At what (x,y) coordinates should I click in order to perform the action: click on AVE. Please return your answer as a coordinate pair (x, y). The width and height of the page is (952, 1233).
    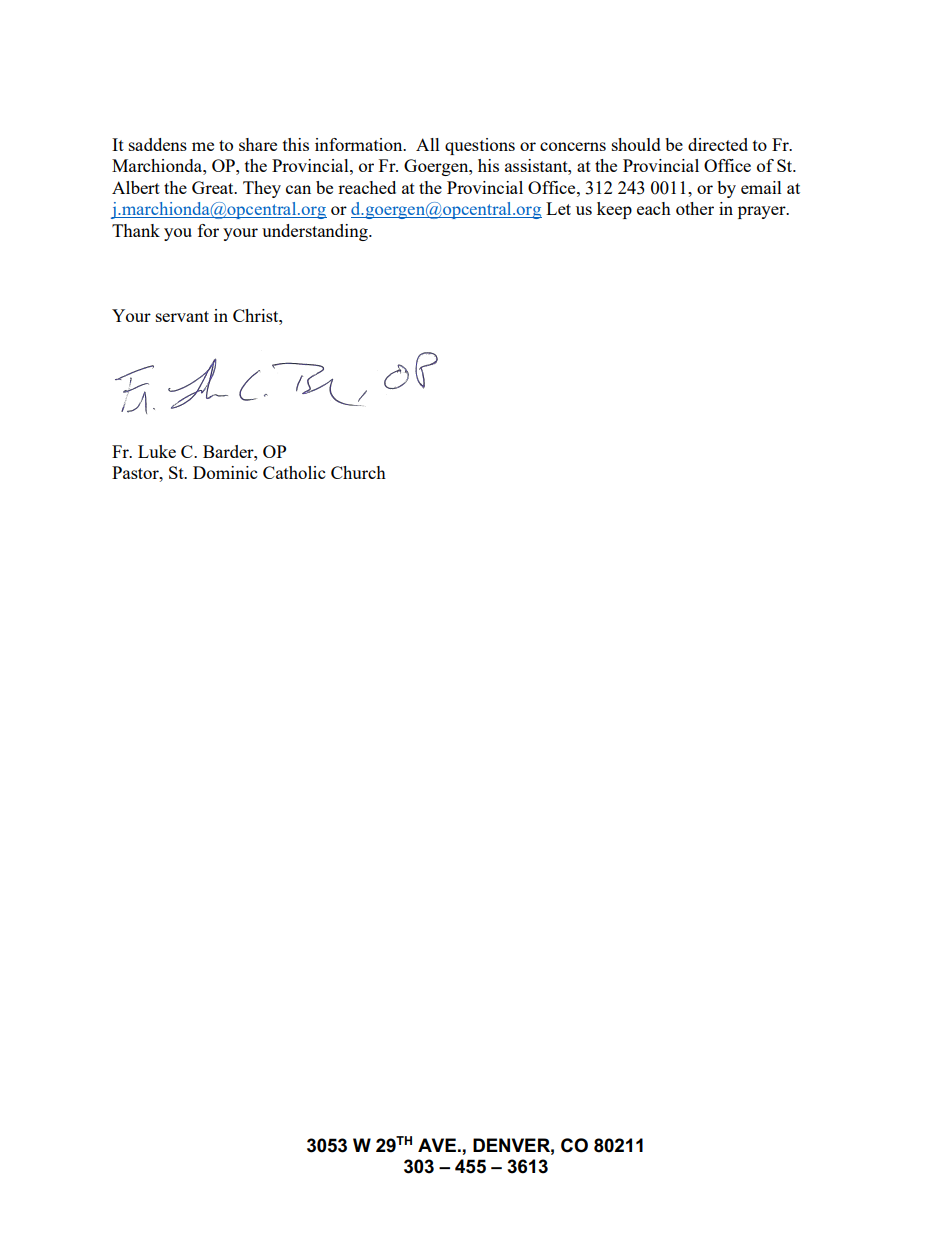
    Looking at the image, I should click on (437, 1145).
